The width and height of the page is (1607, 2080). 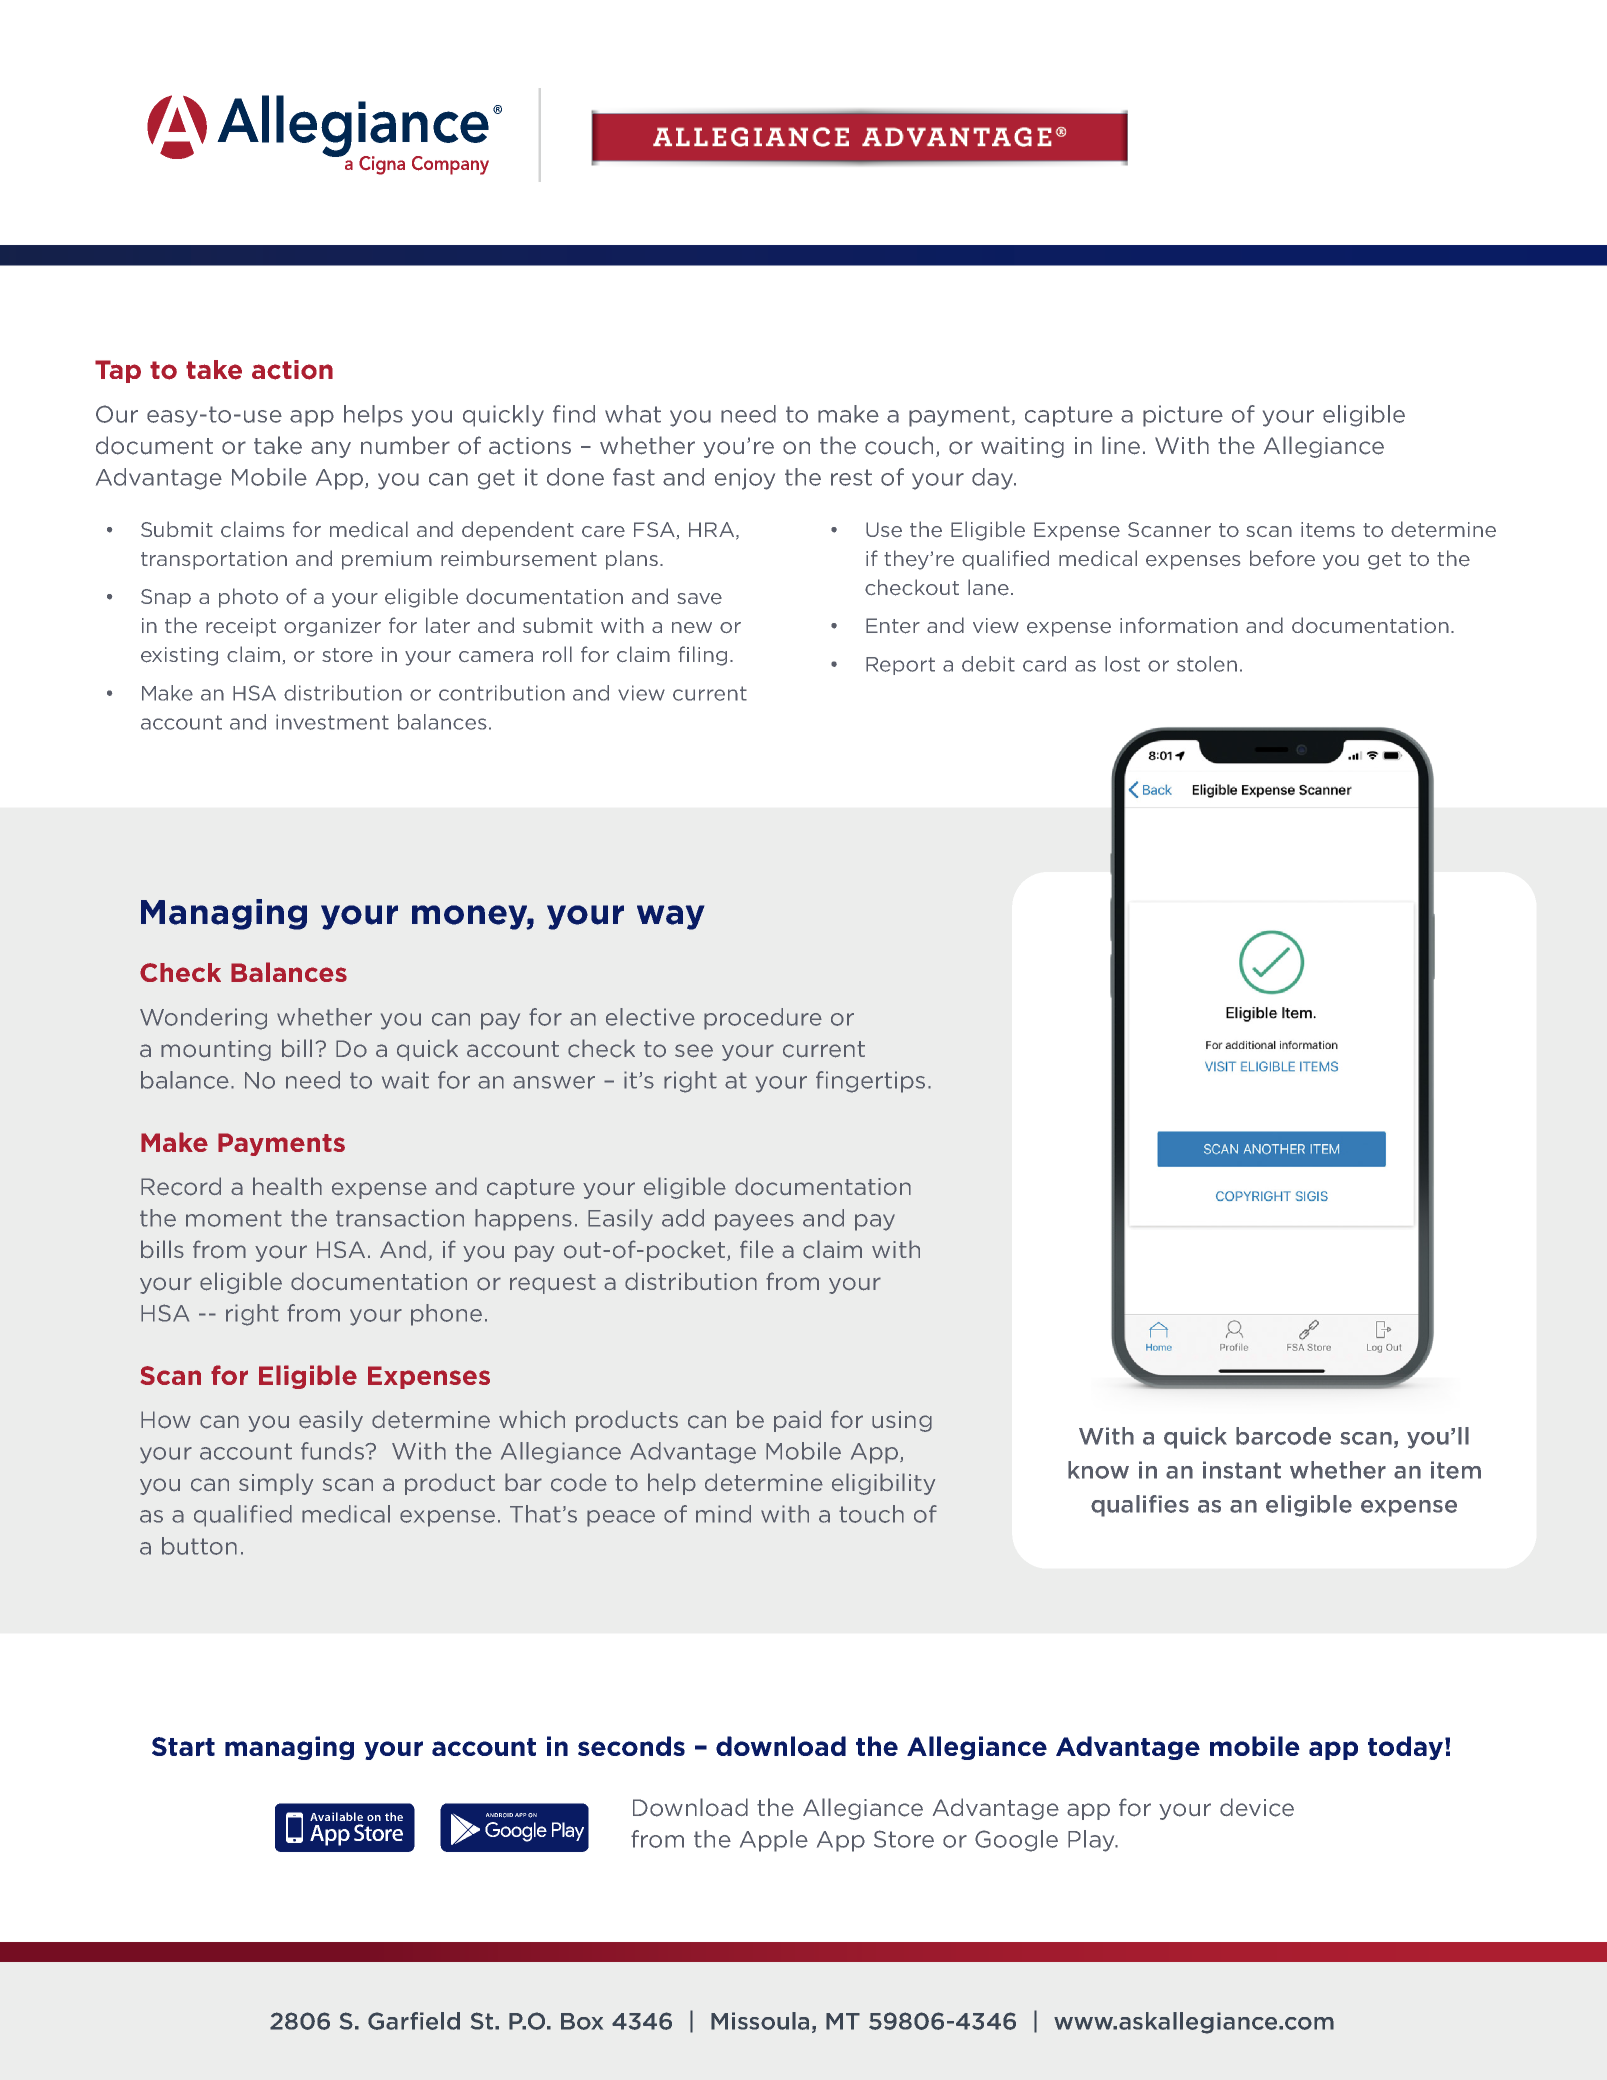 What do you see at coordinates (414, 2021) in the page?
I see `Garfield` at bounding box center [414, 2021].
